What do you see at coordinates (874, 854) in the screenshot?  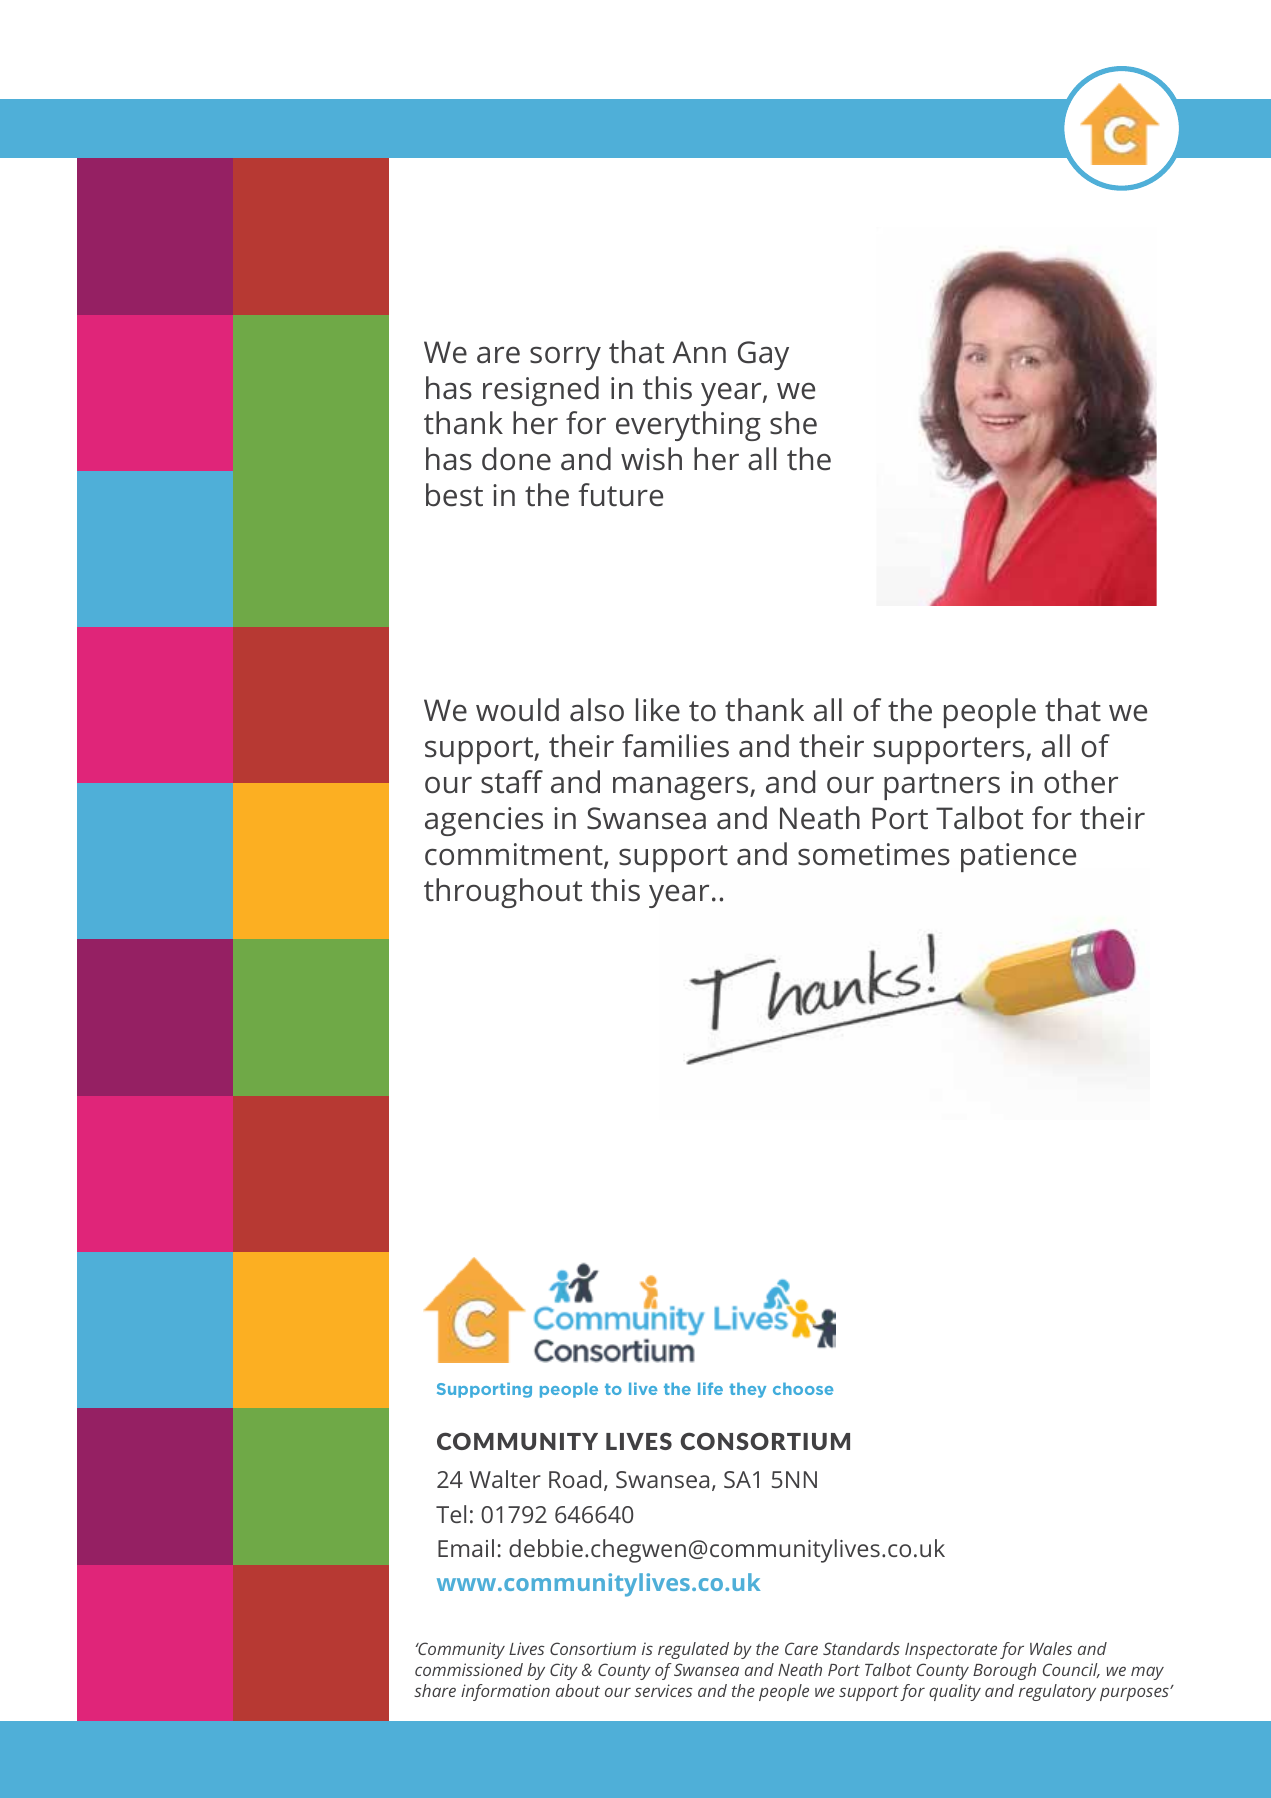 I see `sometimes` at bounding box center [874, 854].
